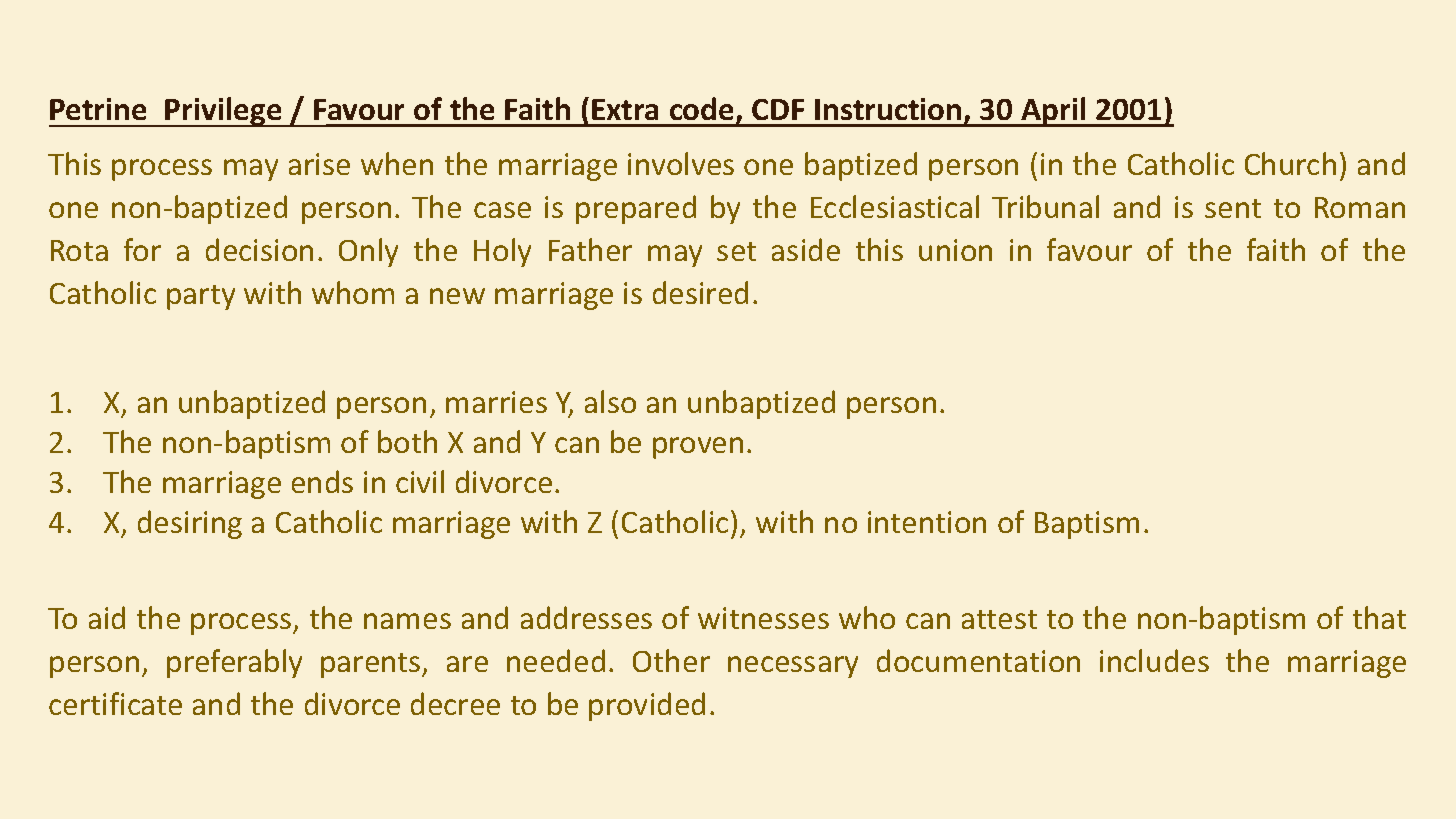 Image resolution: width=1456 pixels, height=819 pixels. What do you see at coordinates (681, 163) in the document?
I see `involves` at bounding box center [681, 163].
